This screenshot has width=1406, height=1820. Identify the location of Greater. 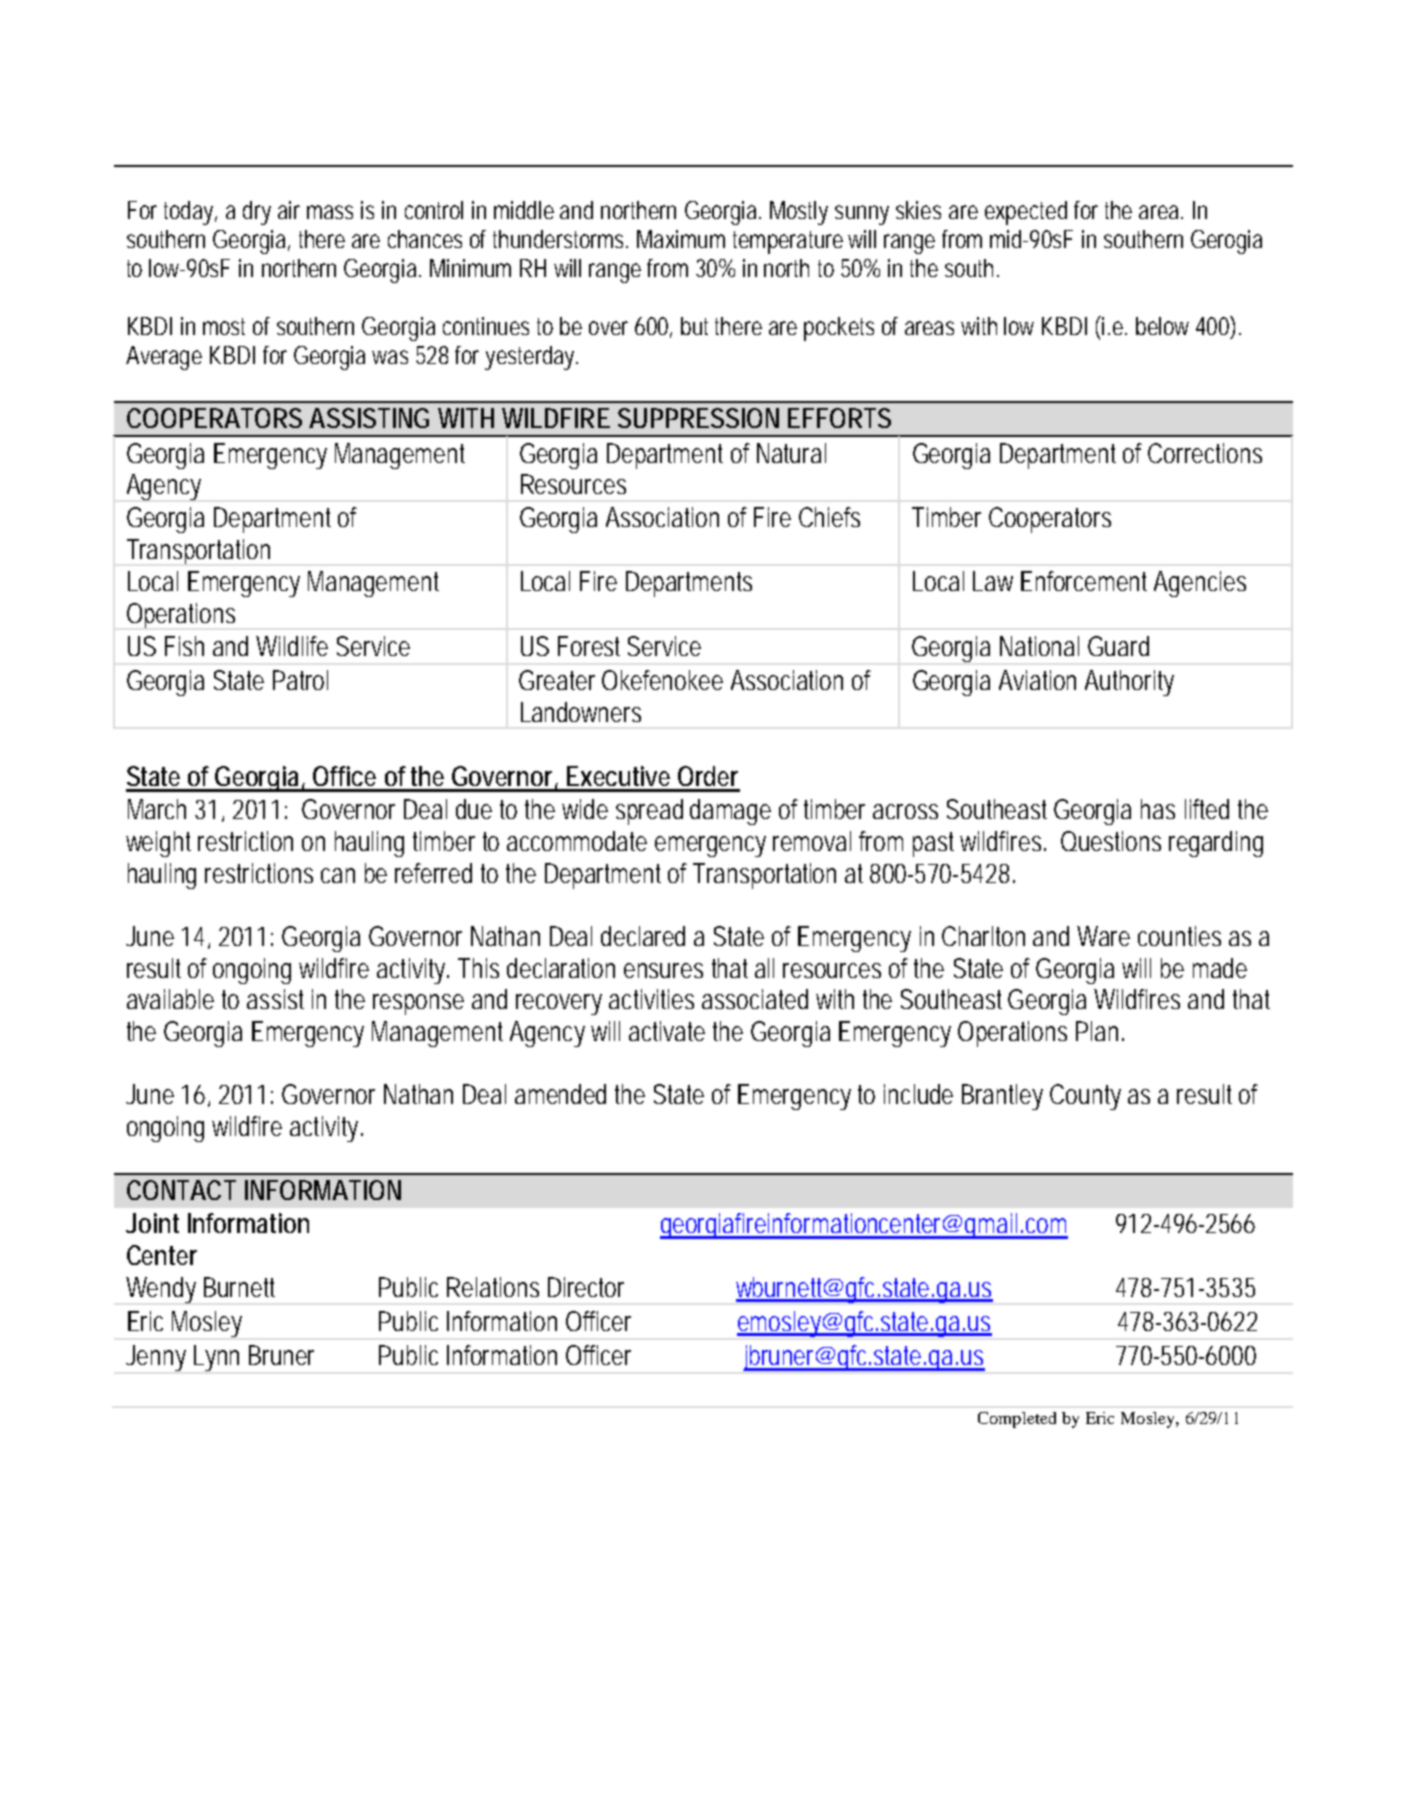
(557, 680).
